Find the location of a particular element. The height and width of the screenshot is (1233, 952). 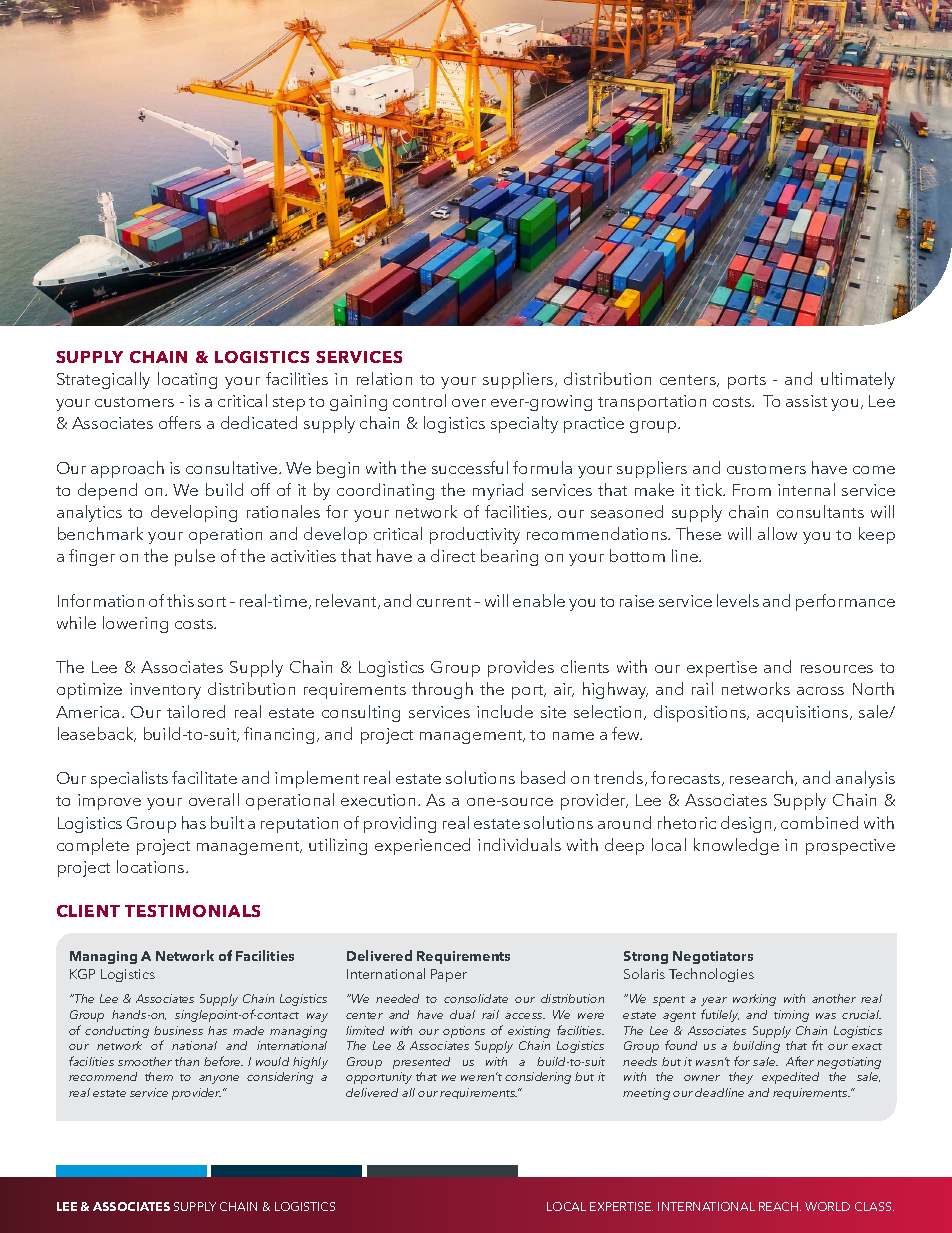

Paper is located at coordinates (449, 975).
